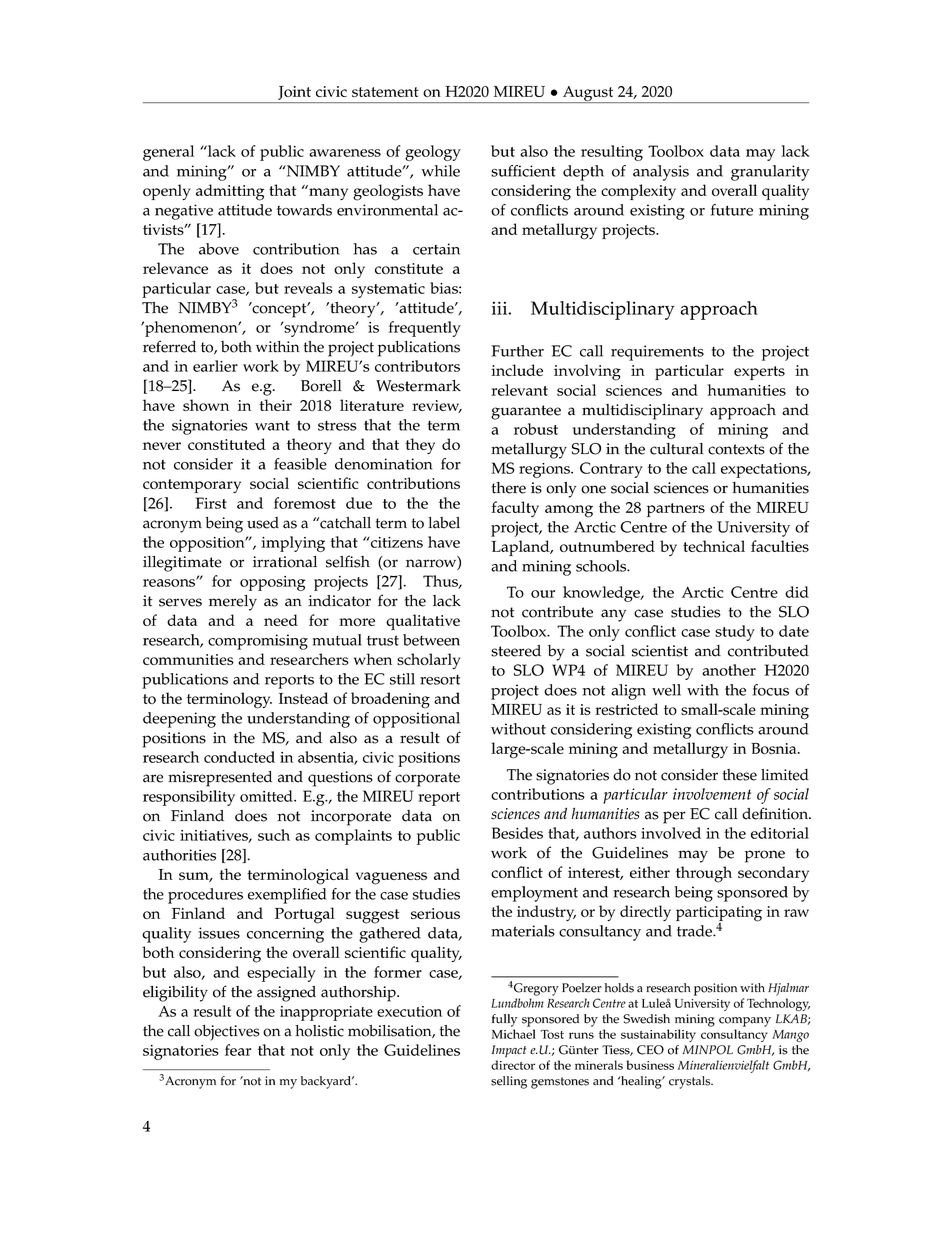 Image resolution: width=952 pixels, height=1233 pixels. What do you see at coordinates (294, 93) in the document?
I see `Joint` at bounding box center [294, 93].
